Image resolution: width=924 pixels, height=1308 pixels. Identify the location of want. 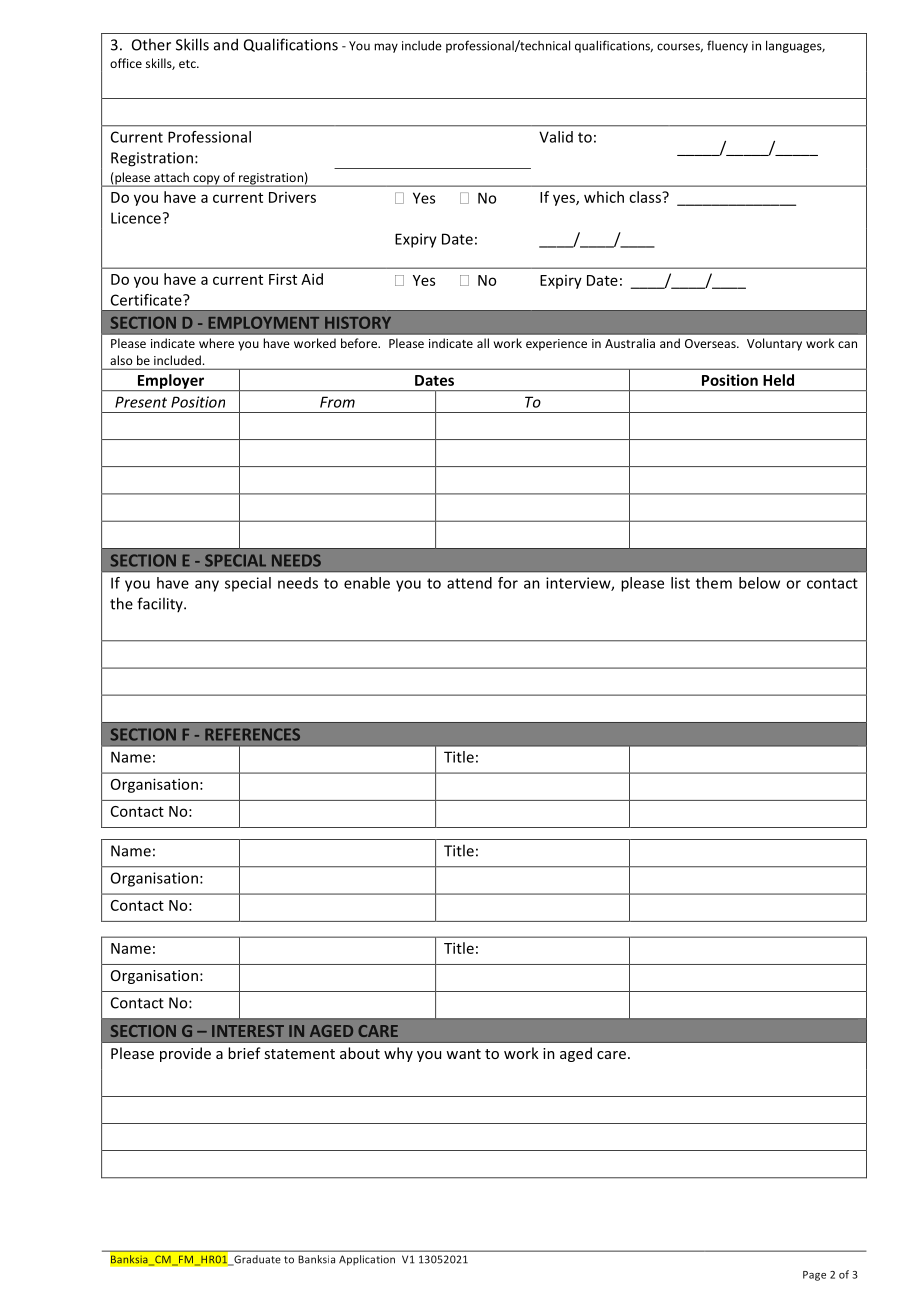
(463, 1054).
